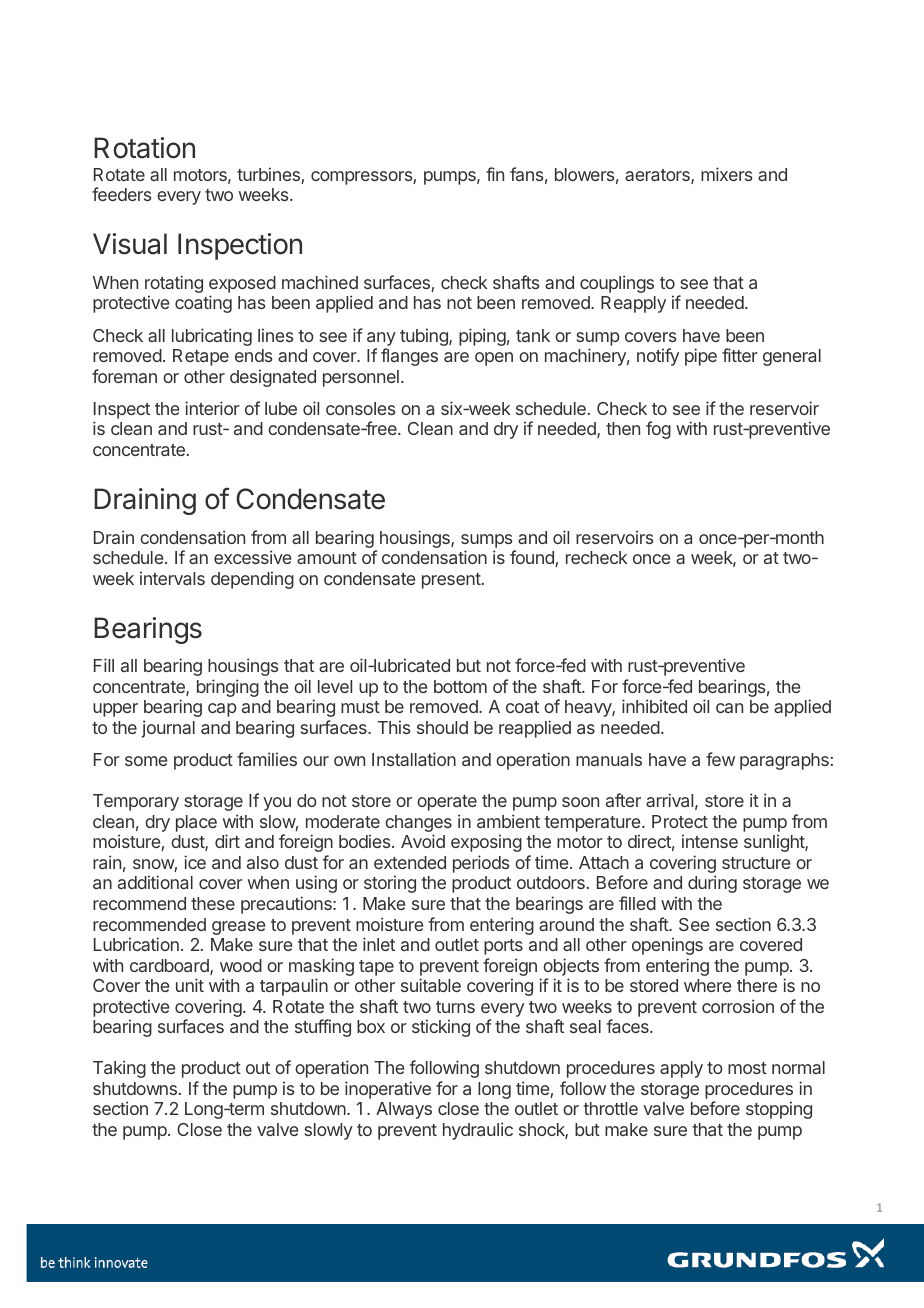  What do you see at coordinates (252, 557) in the image?
I see `excessive` at bounding box center [252, 557].
